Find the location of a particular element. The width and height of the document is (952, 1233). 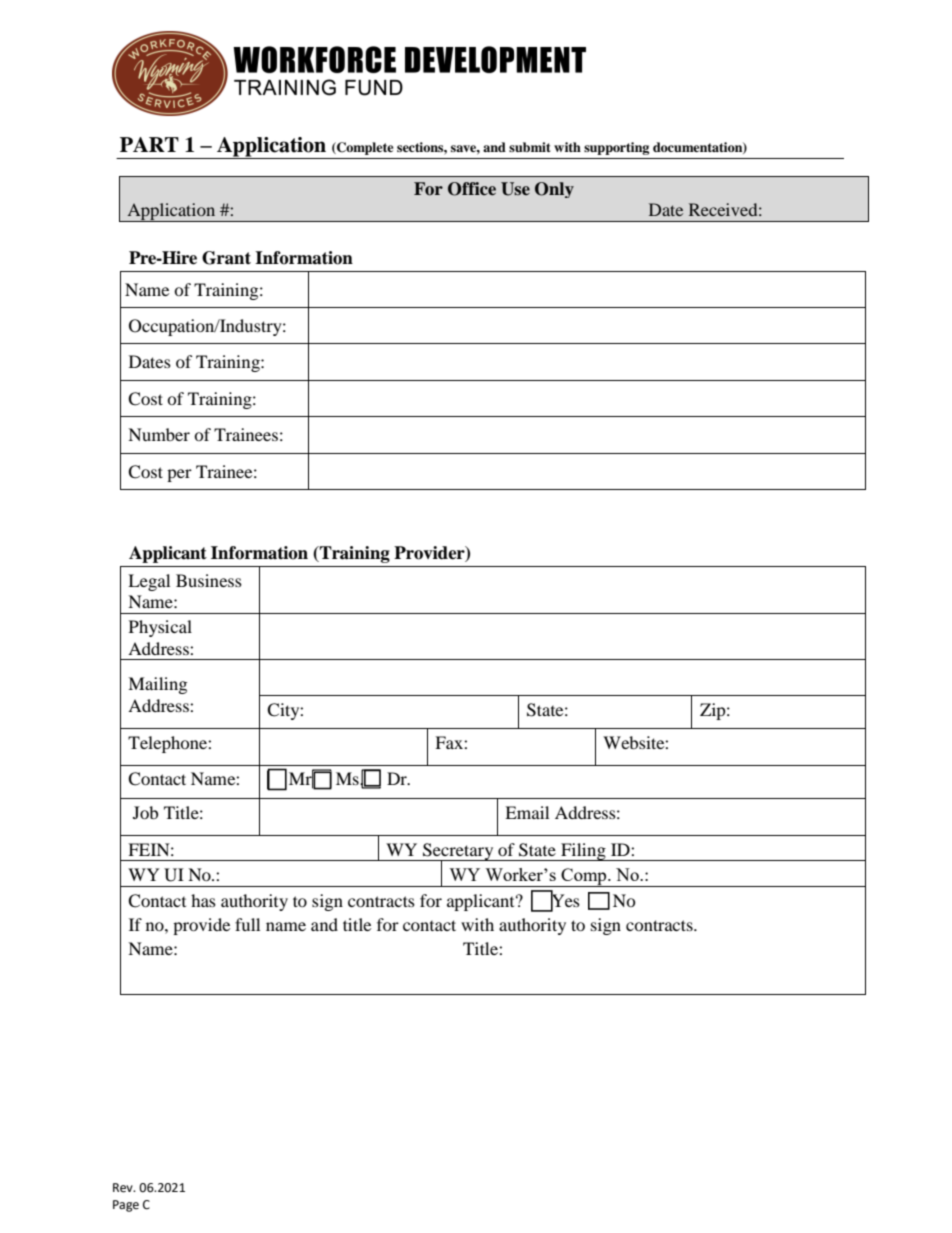

Office is located at coordinates (472, 189).
